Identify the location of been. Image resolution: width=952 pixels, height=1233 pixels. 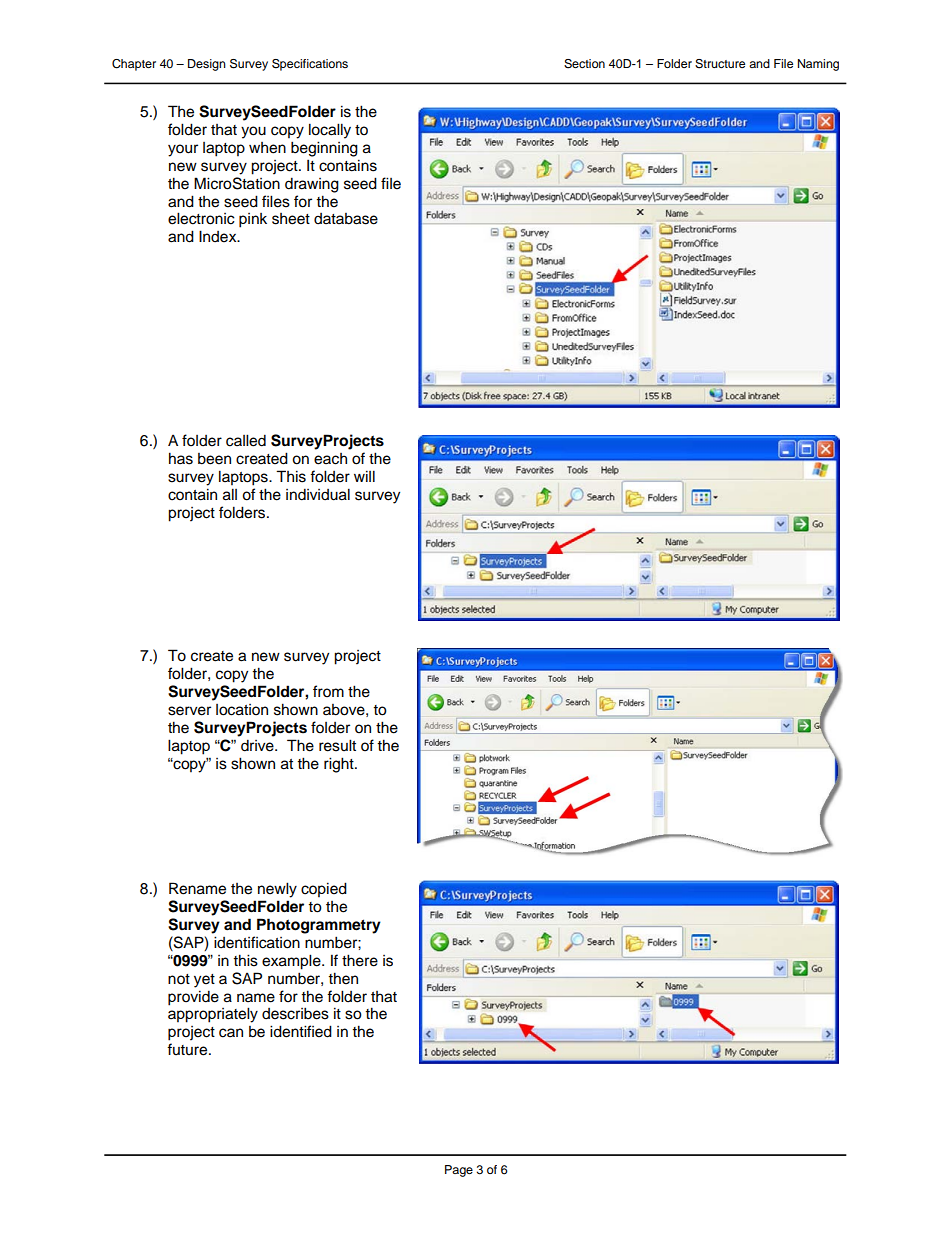
(214, 459).
